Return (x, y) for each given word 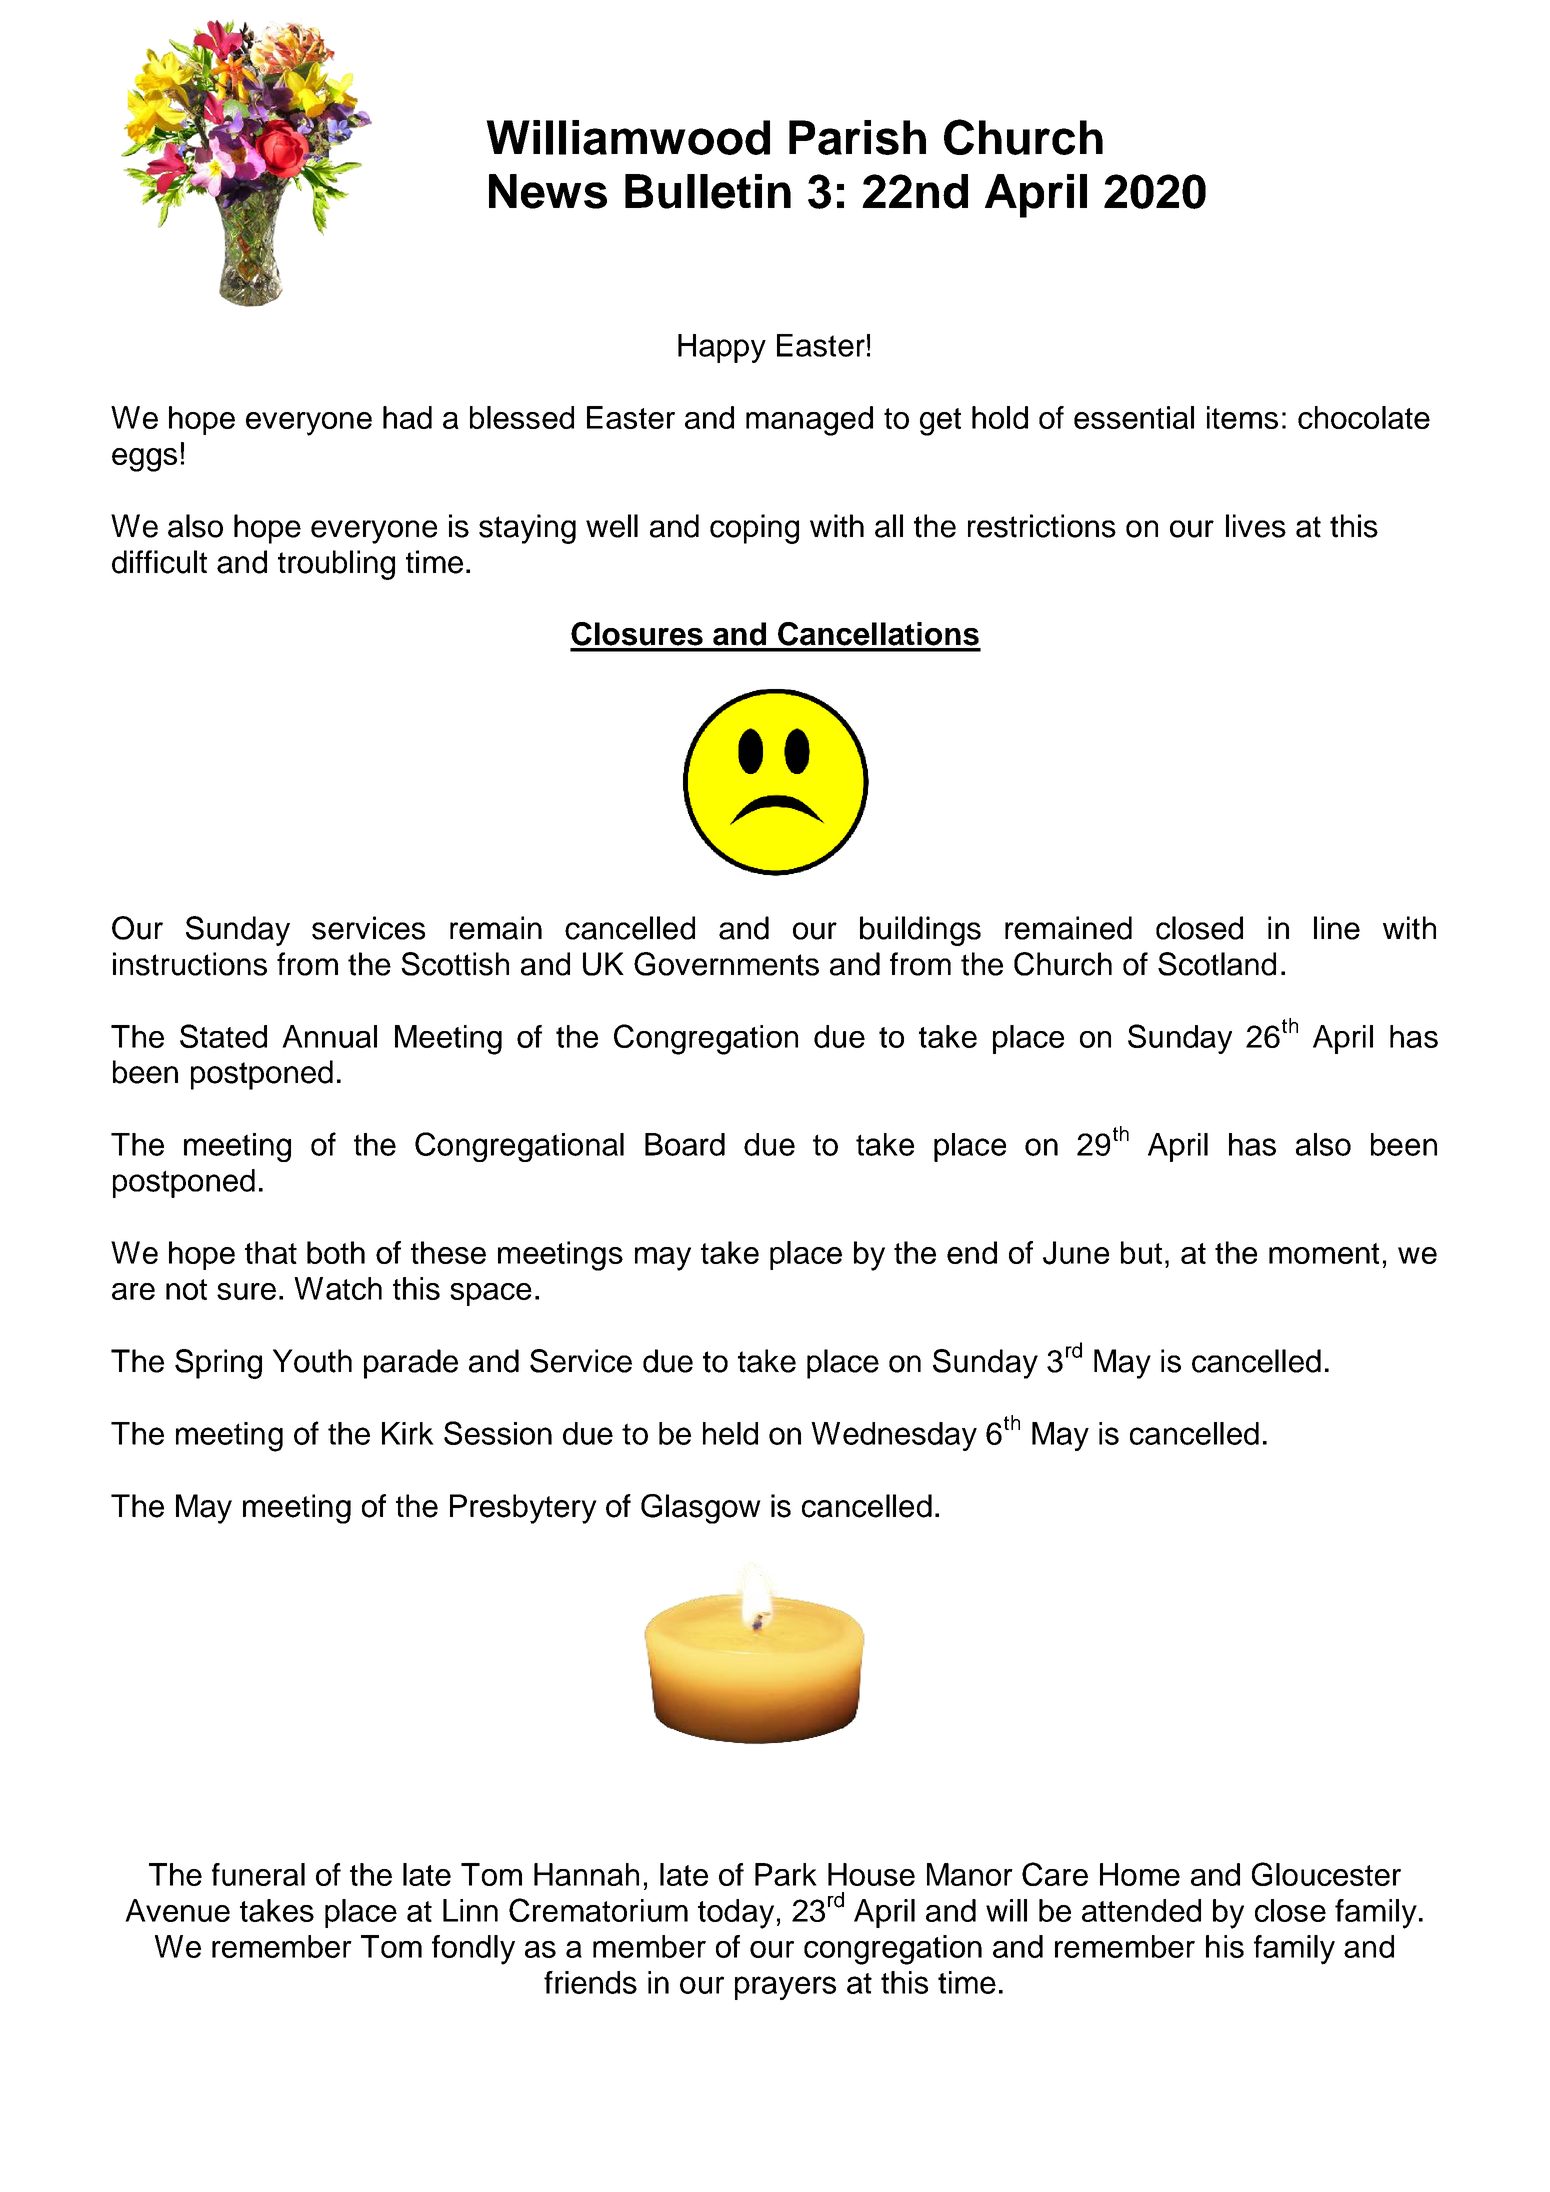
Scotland (1217, 964)
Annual (329, 1036)
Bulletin (708, 191)
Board (685, 1144)
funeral (258, 1874)
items (1242, 417)
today (736, 1914)
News (548, 191)
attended (1141, 1910)
